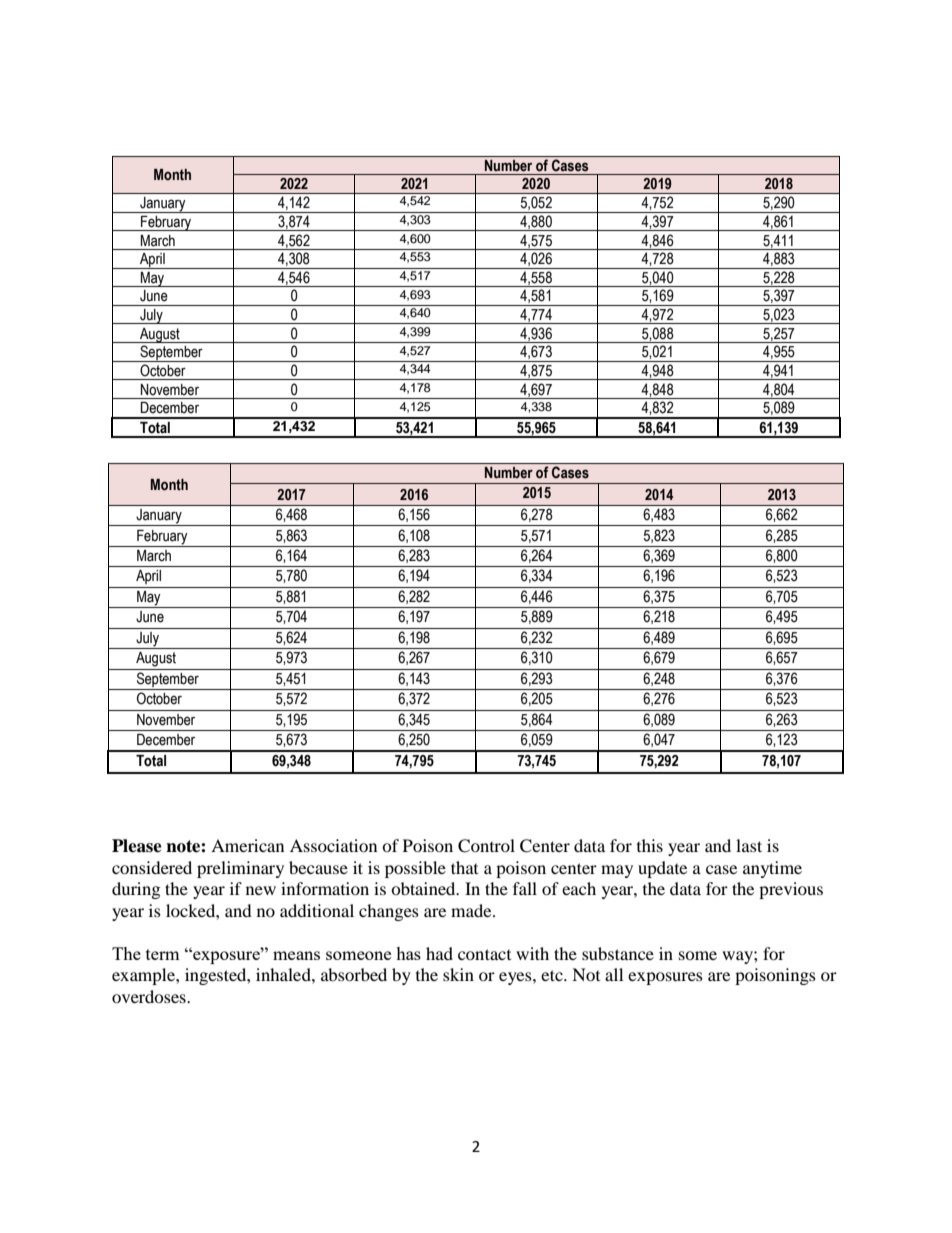 The width and height of the screenshot is (952, 1233). What do you see at coordinates (532, 953) in the screenshot?
I see `with` at bounding box center [532, 953].
